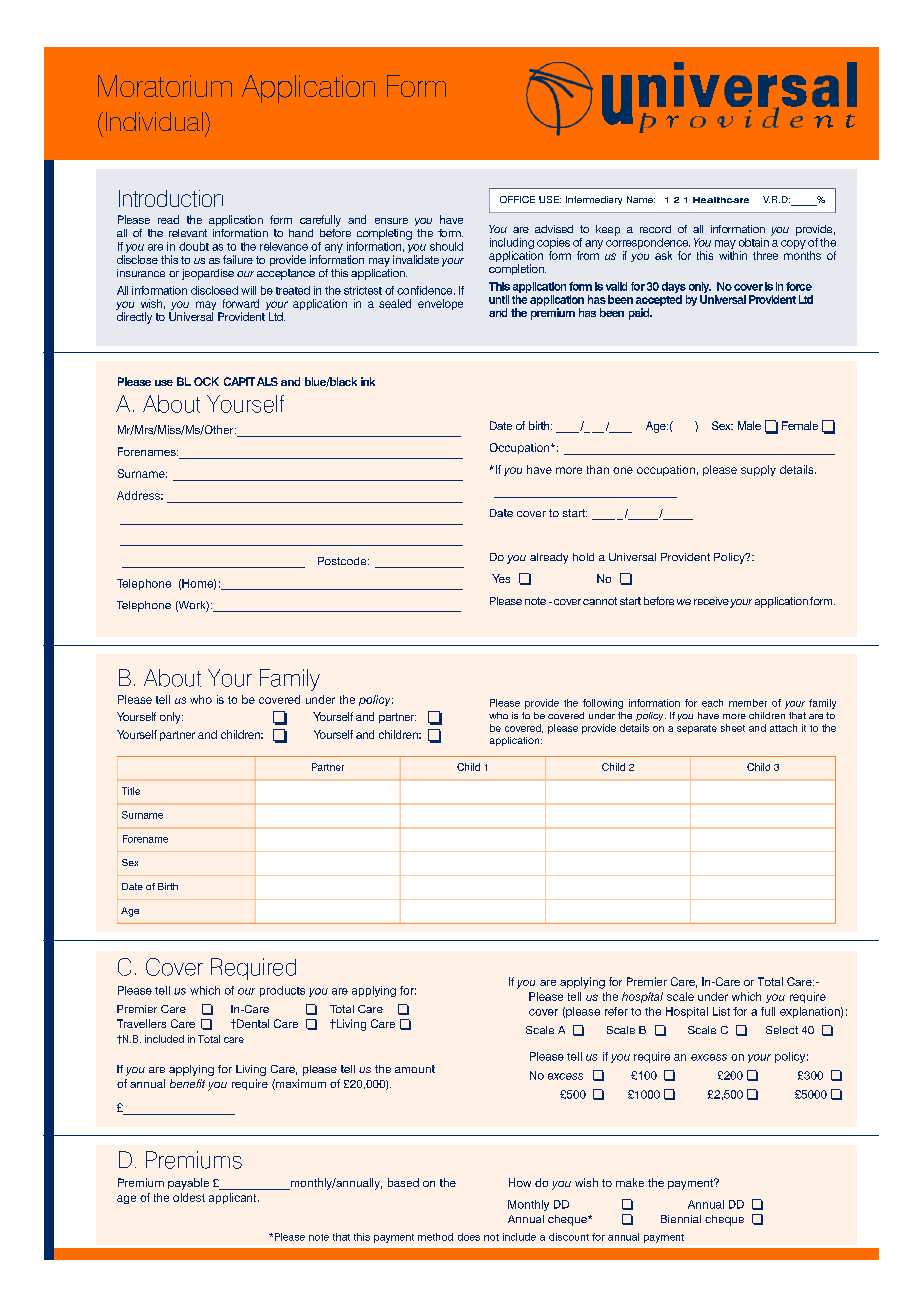 The width and height of the page is (924, 1308). What do you see at coordinates (758, 470) in the page?
I see `supply` at bounding box center [758, 470].
